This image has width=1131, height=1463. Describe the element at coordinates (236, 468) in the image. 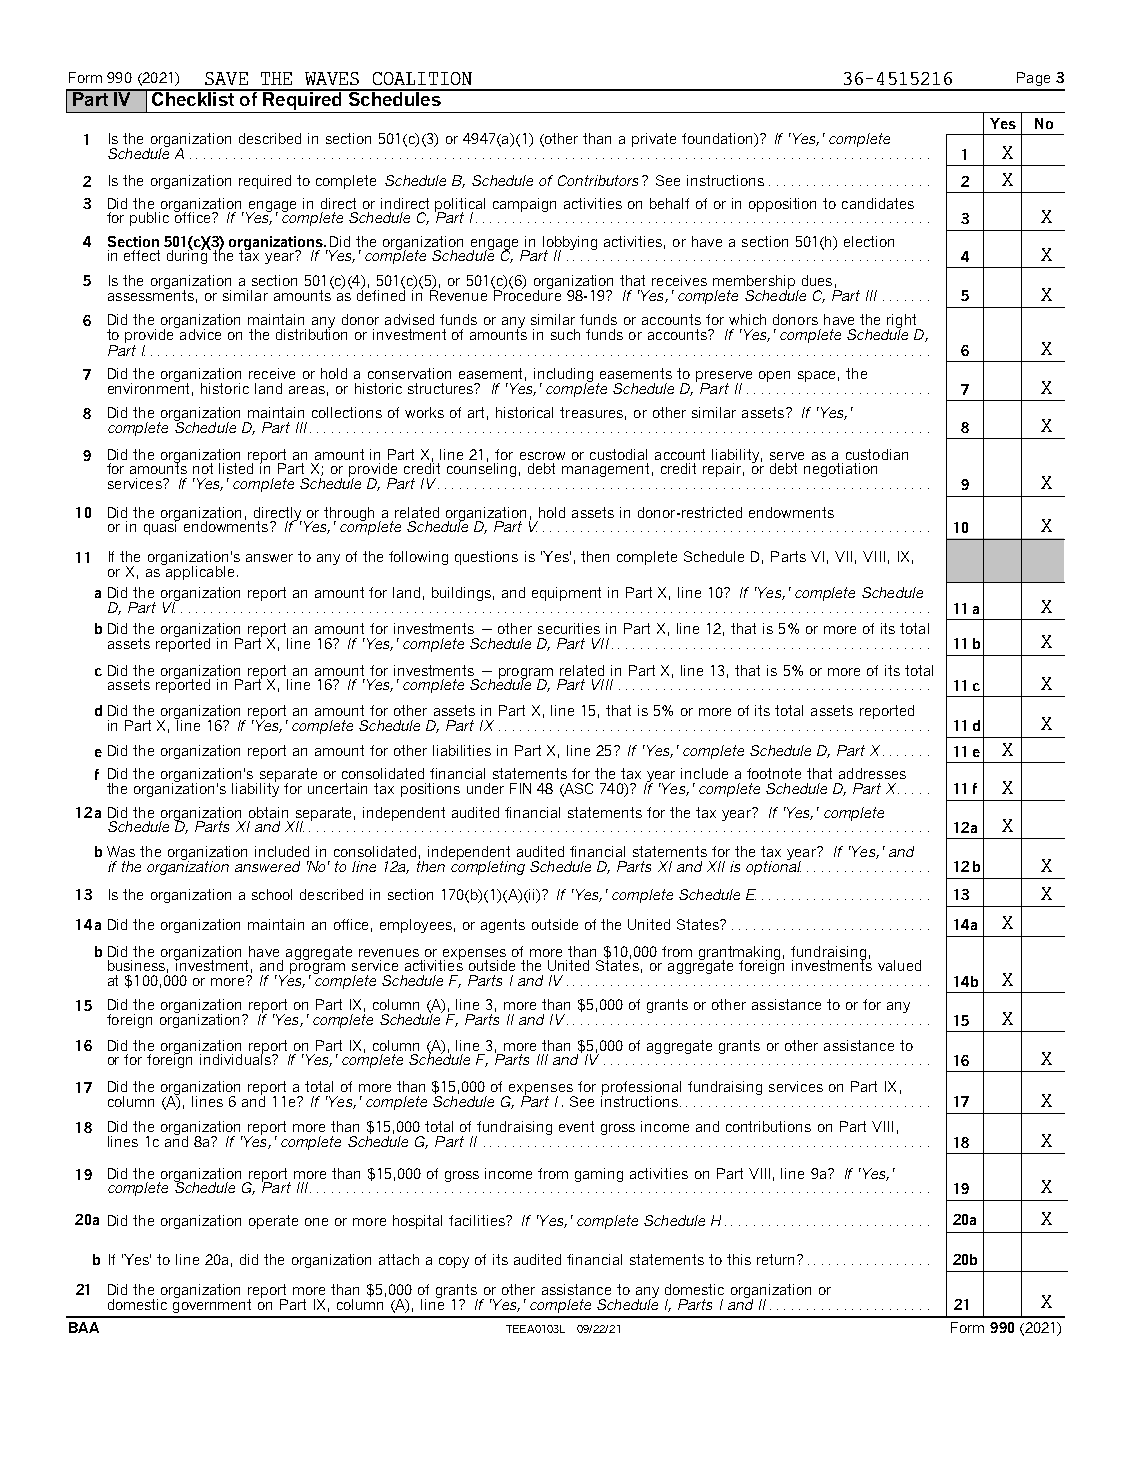

I see `listed` at that location.
